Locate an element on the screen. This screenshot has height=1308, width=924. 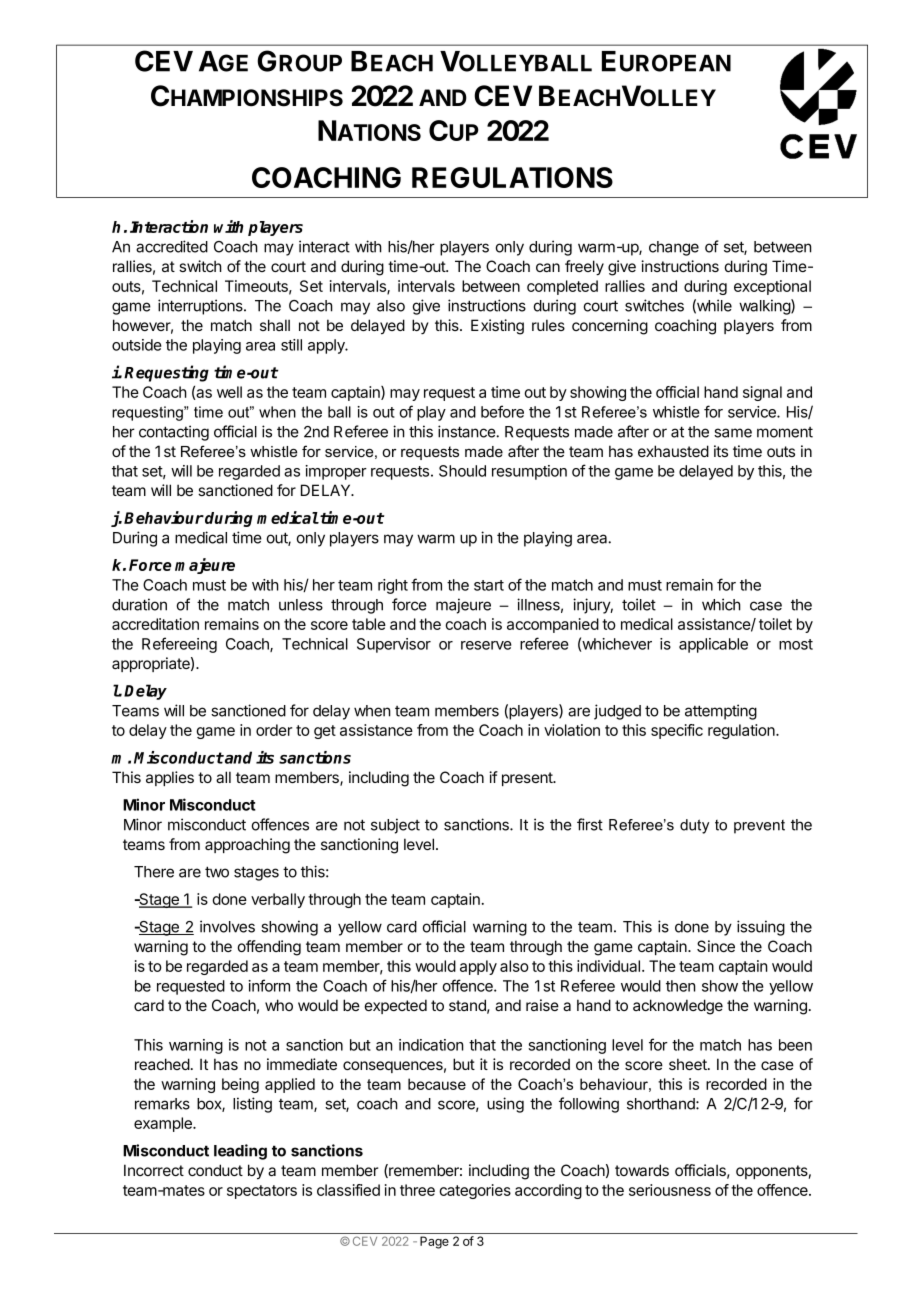
categories is located at coordinates (475, 1191).
